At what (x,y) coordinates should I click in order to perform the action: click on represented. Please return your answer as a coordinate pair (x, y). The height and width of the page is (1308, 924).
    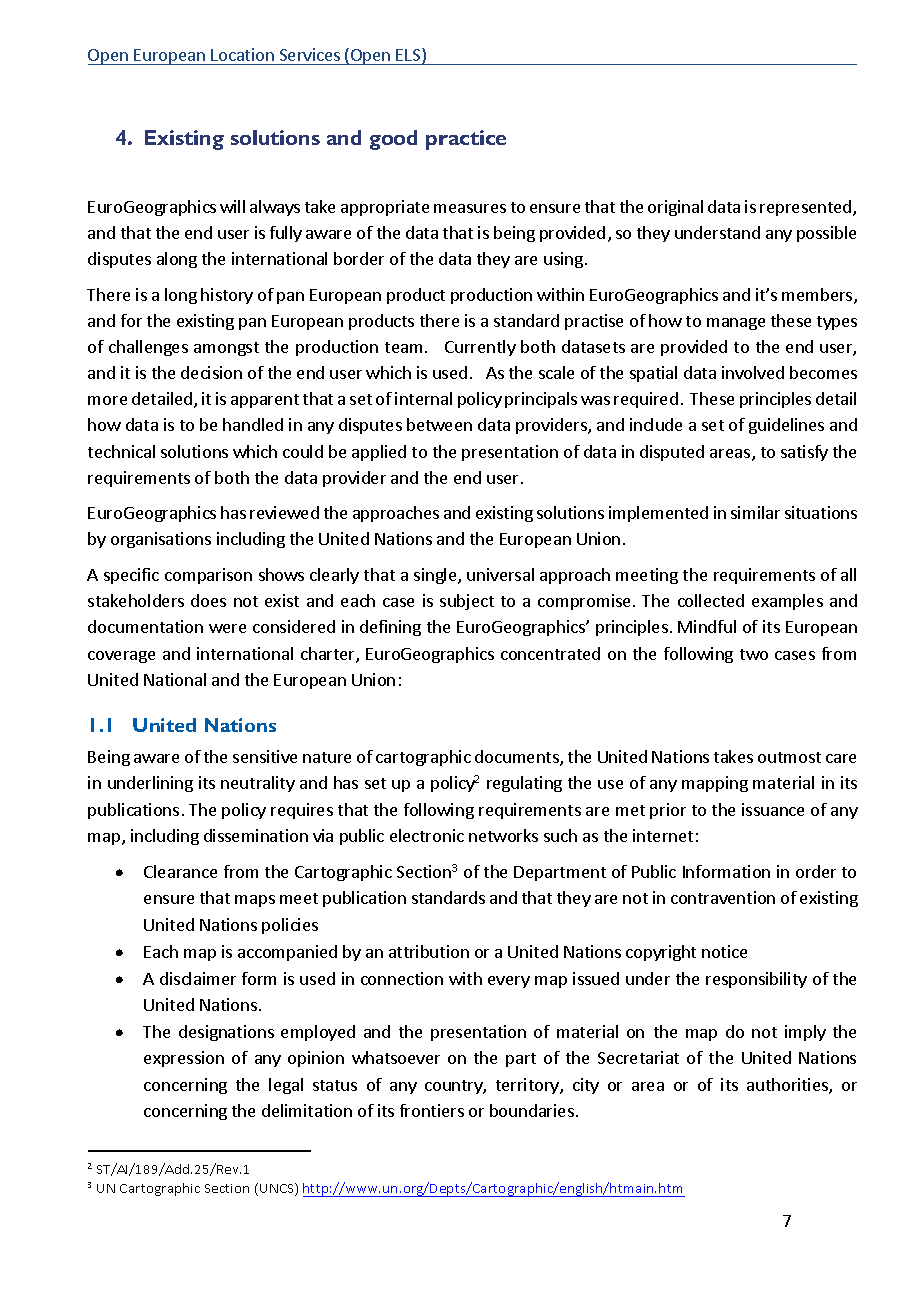
    Looking at the image, I should click on (807, 208).
